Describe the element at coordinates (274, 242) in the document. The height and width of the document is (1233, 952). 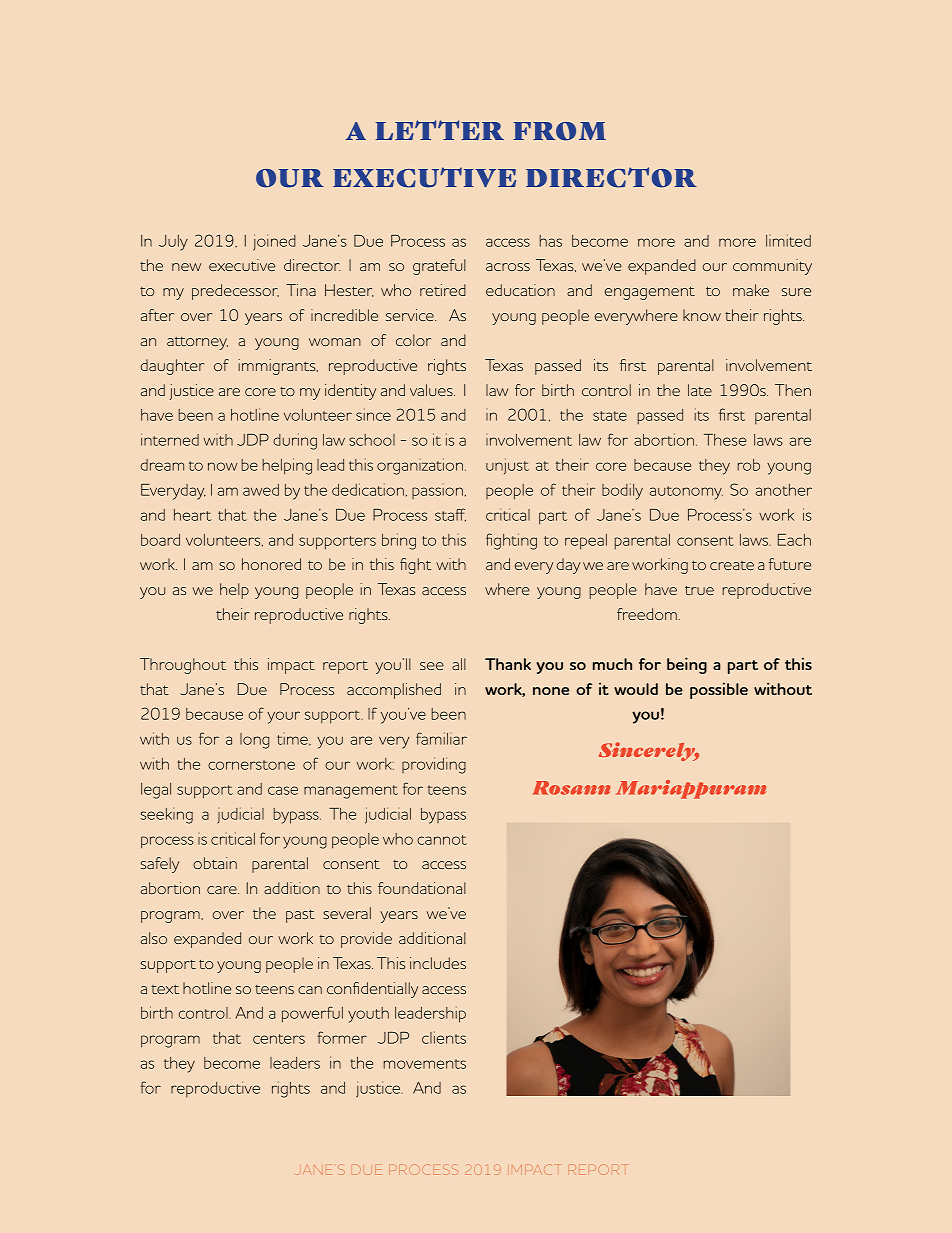
I see `joined` at that location.
